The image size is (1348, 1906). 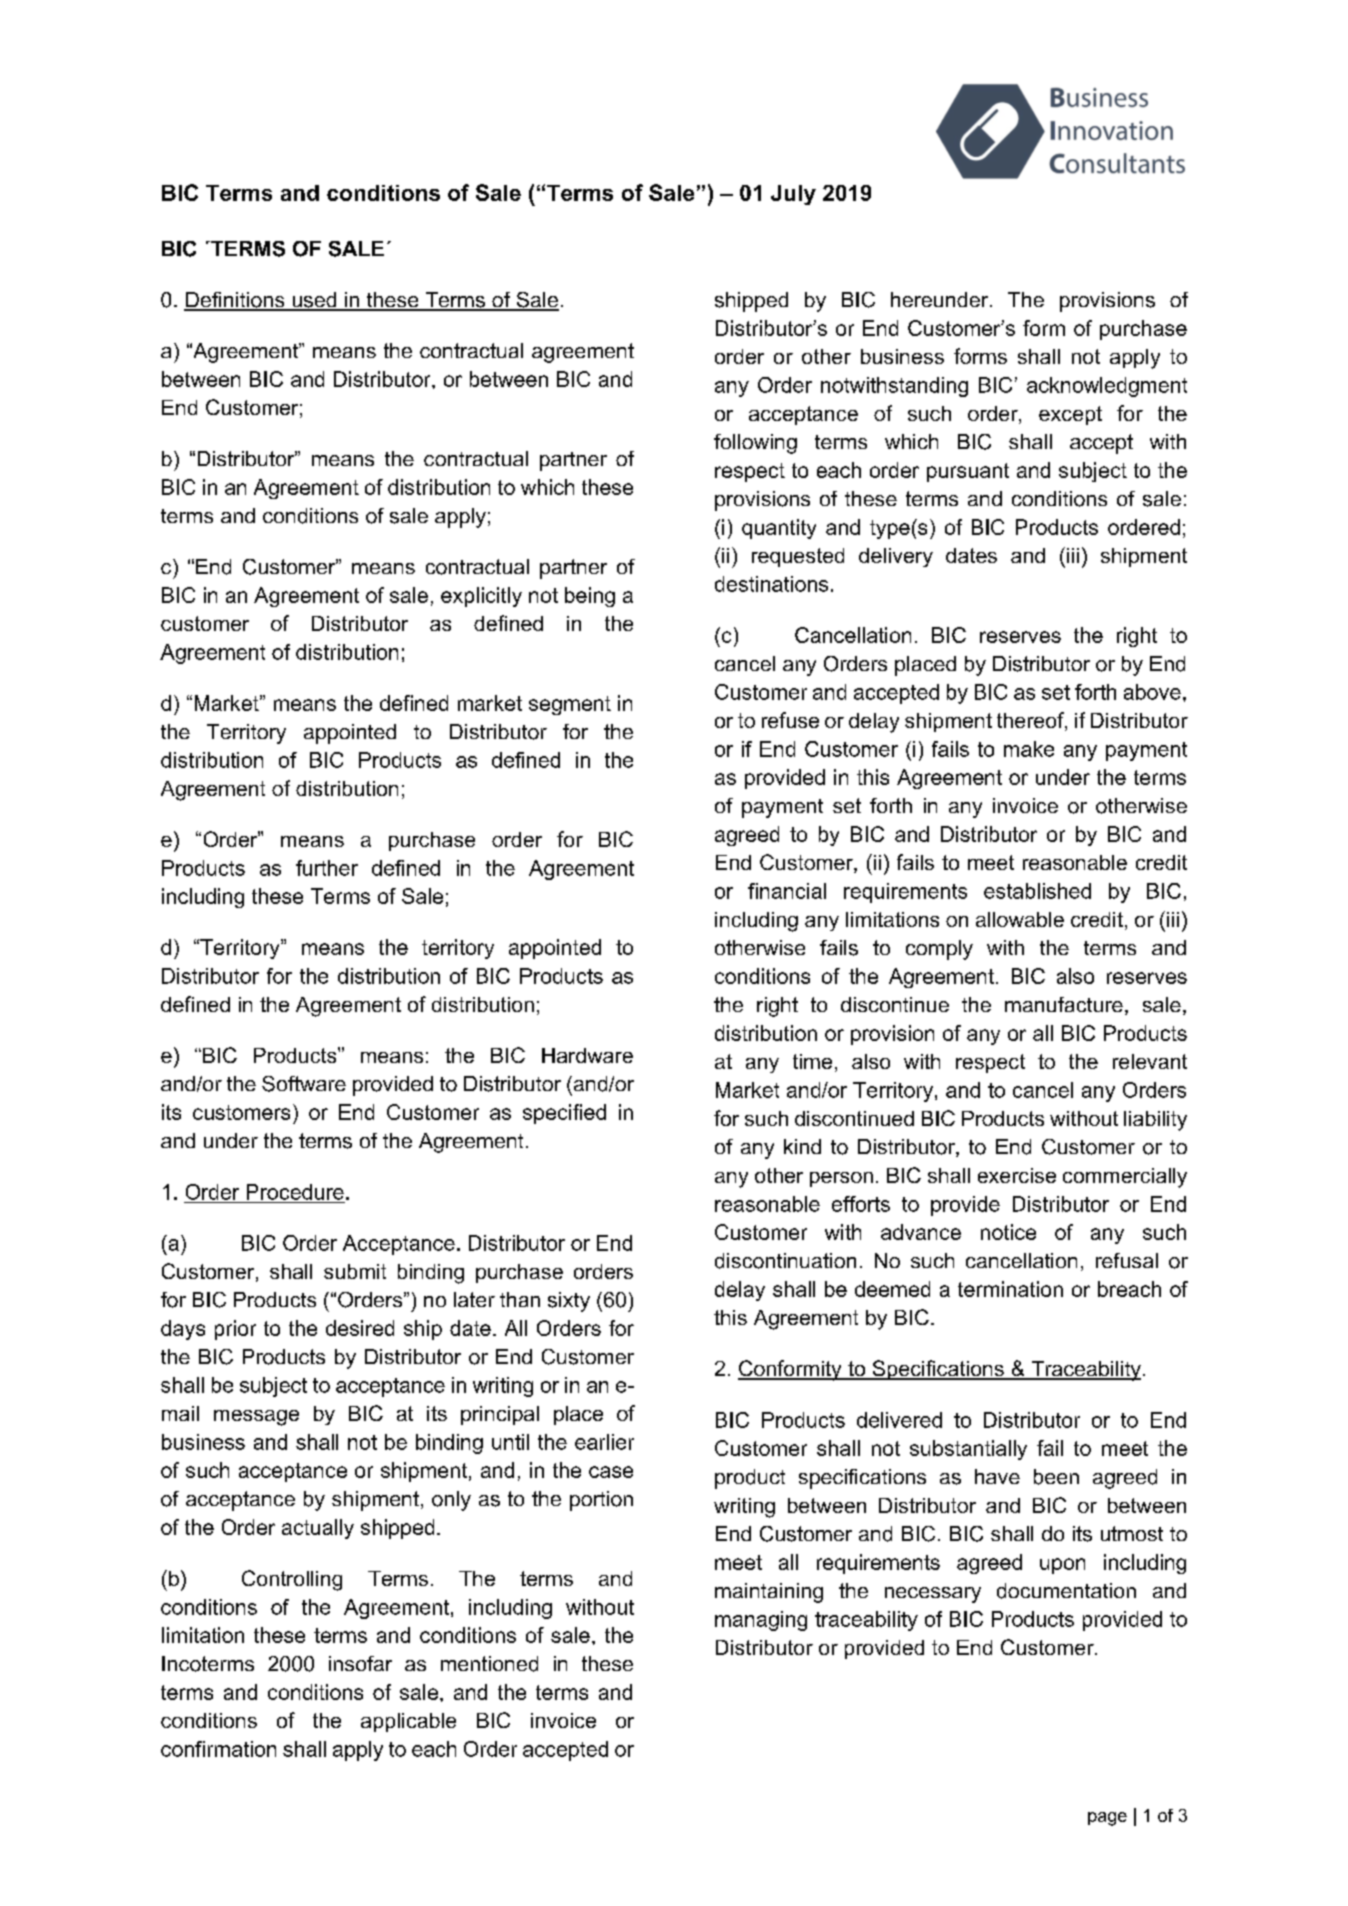 What do you see at coordinates (355, 1271) in the document?
I see `submit` at bounding box center [355, 1271].
